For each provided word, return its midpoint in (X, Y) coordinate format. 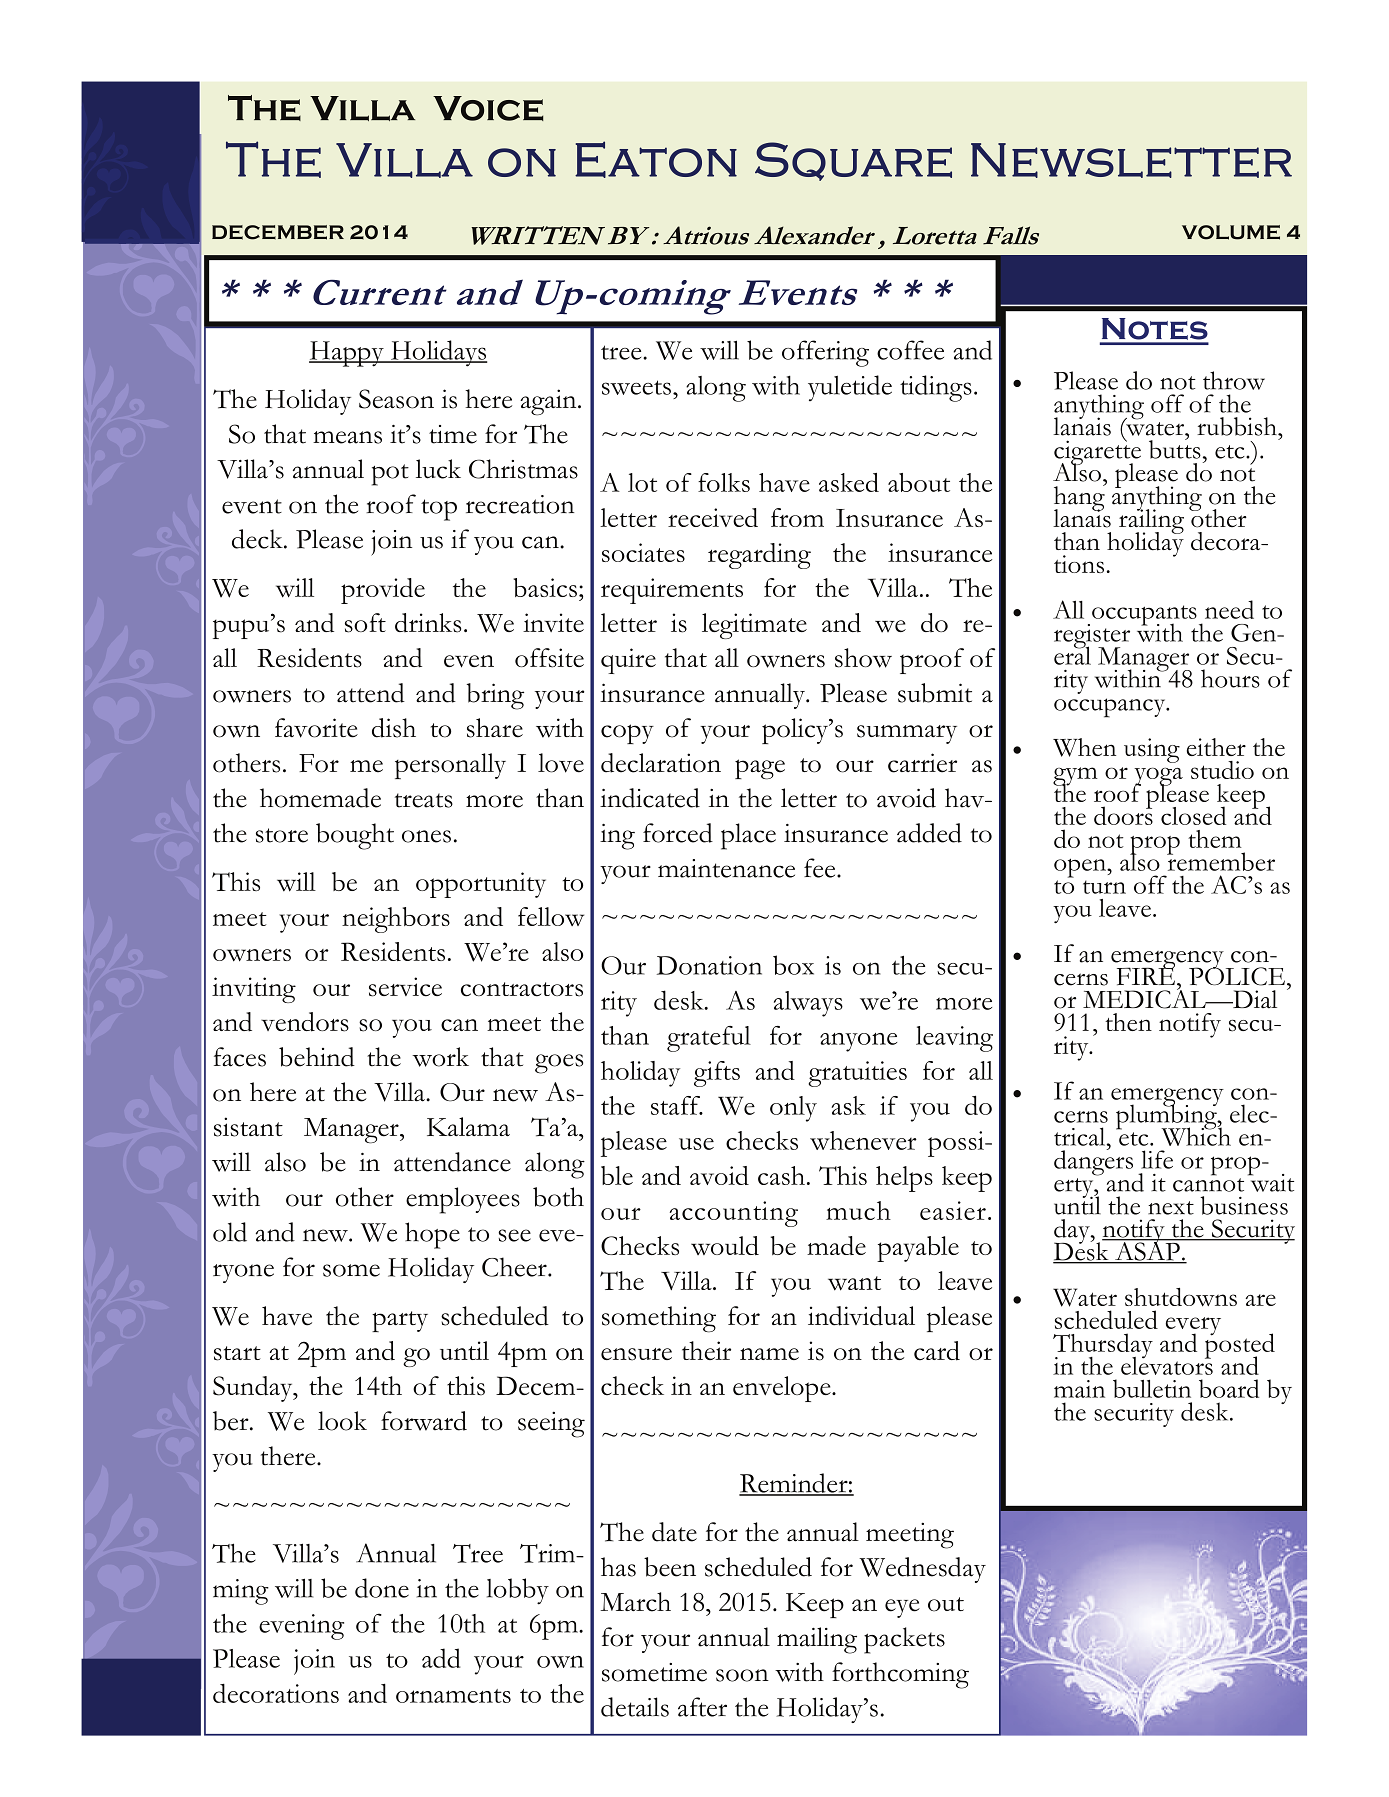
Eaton (656, 159)
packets (904, 1640)
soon (742, 1675)
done (382, 1588)
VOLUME (1231, 232)
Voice (488, 108)
